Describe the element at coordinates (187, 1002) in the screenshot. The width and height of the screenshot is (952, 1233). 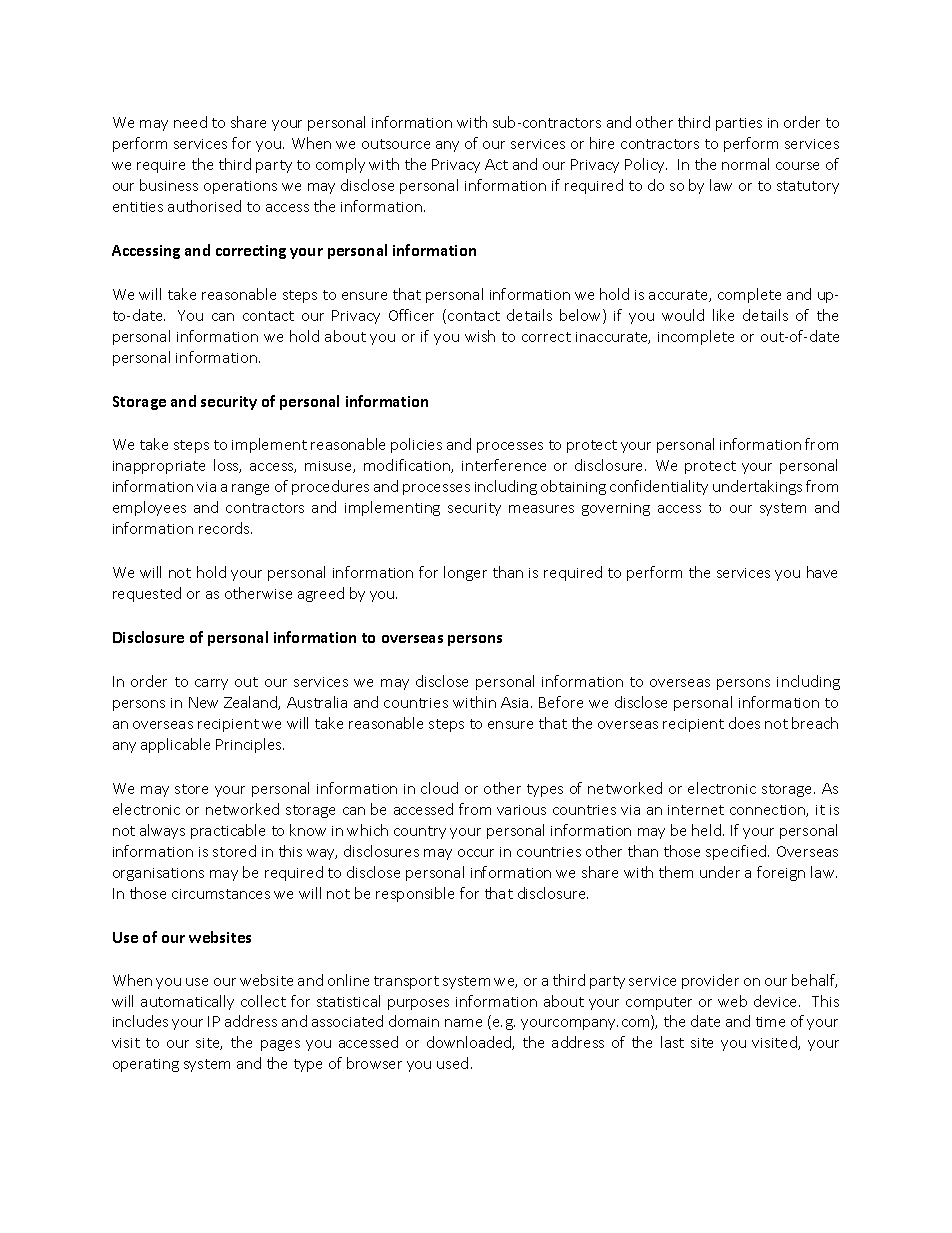
I see `automatically` at that location.
